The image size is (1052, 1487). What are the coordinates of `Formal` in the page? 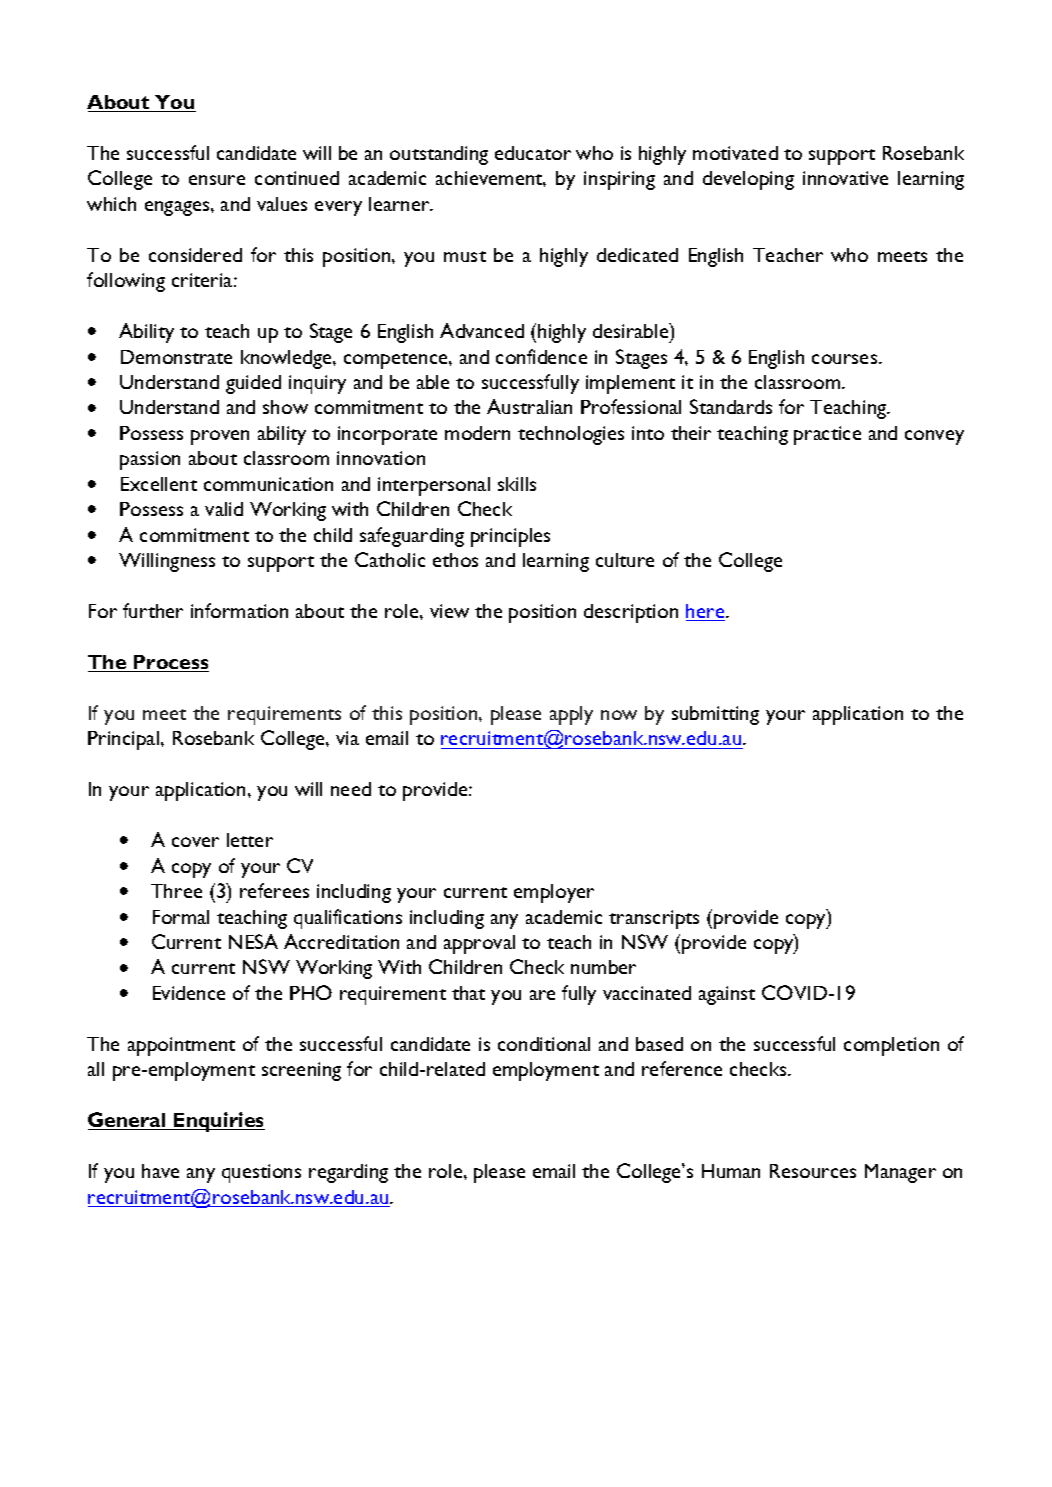 It's located at (181, 917).
